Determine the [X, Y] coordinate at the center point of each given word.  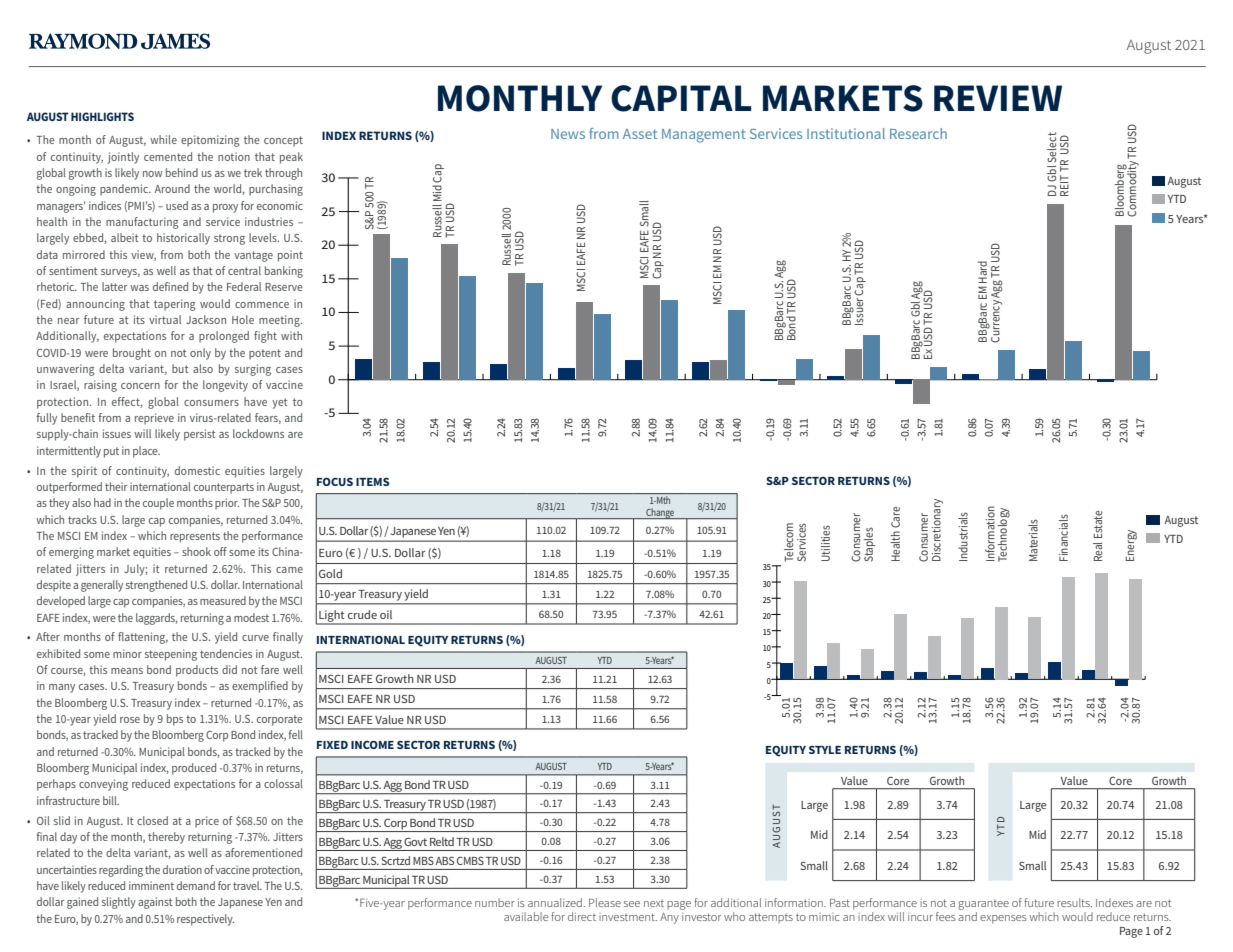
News [568, 134]
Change [660, 513]
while [163, 139]
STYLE [825, 750]
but [180, 368]
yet [280, 403]
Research [918, 133]
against [155, 903]
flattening [143, 638]
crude [362, 614]
